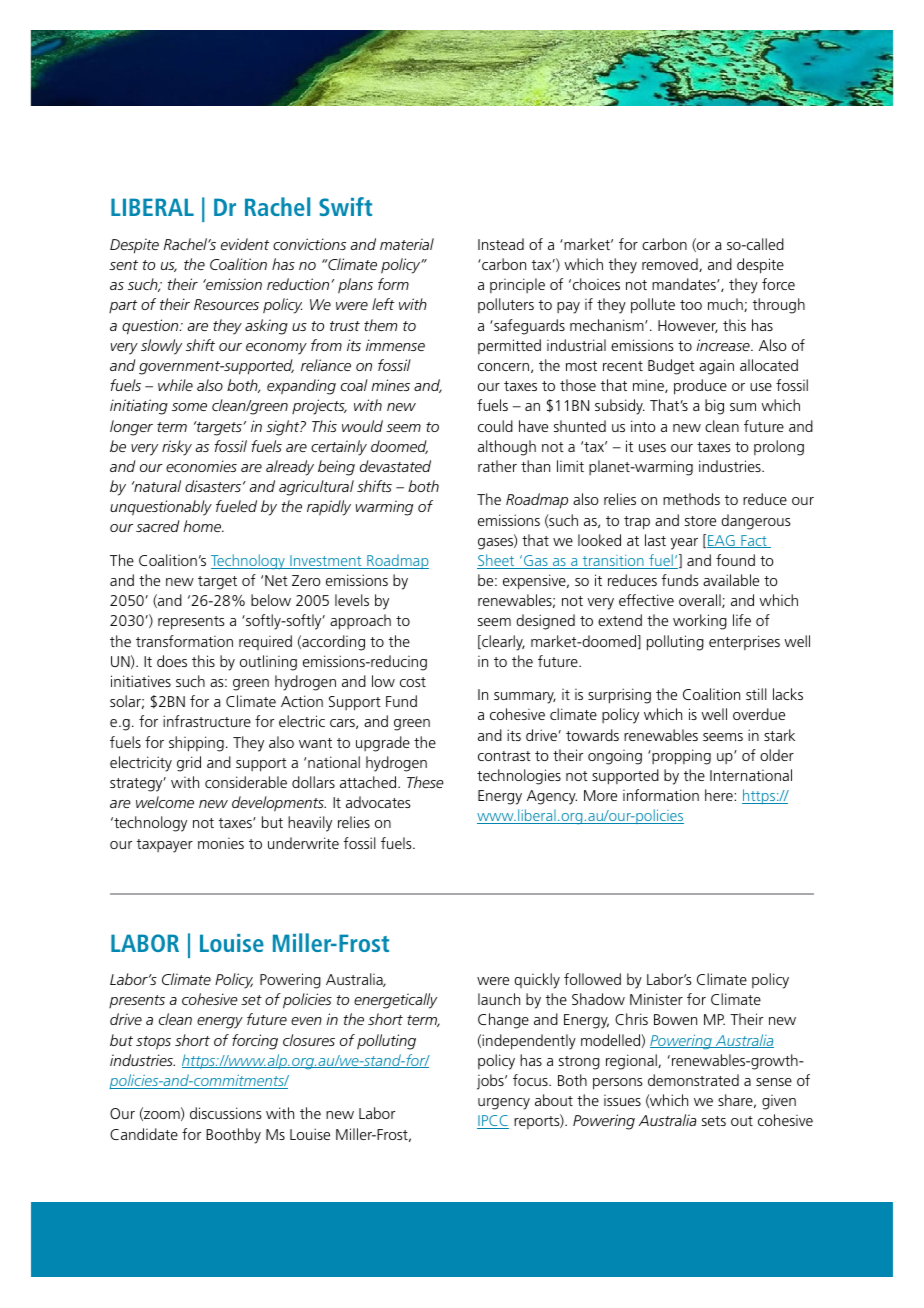 The image size is (924, 1308). What do you see at coordinates (501, 244) in the screenshot?
I see `Instead` at bounding box center [501, 244].
